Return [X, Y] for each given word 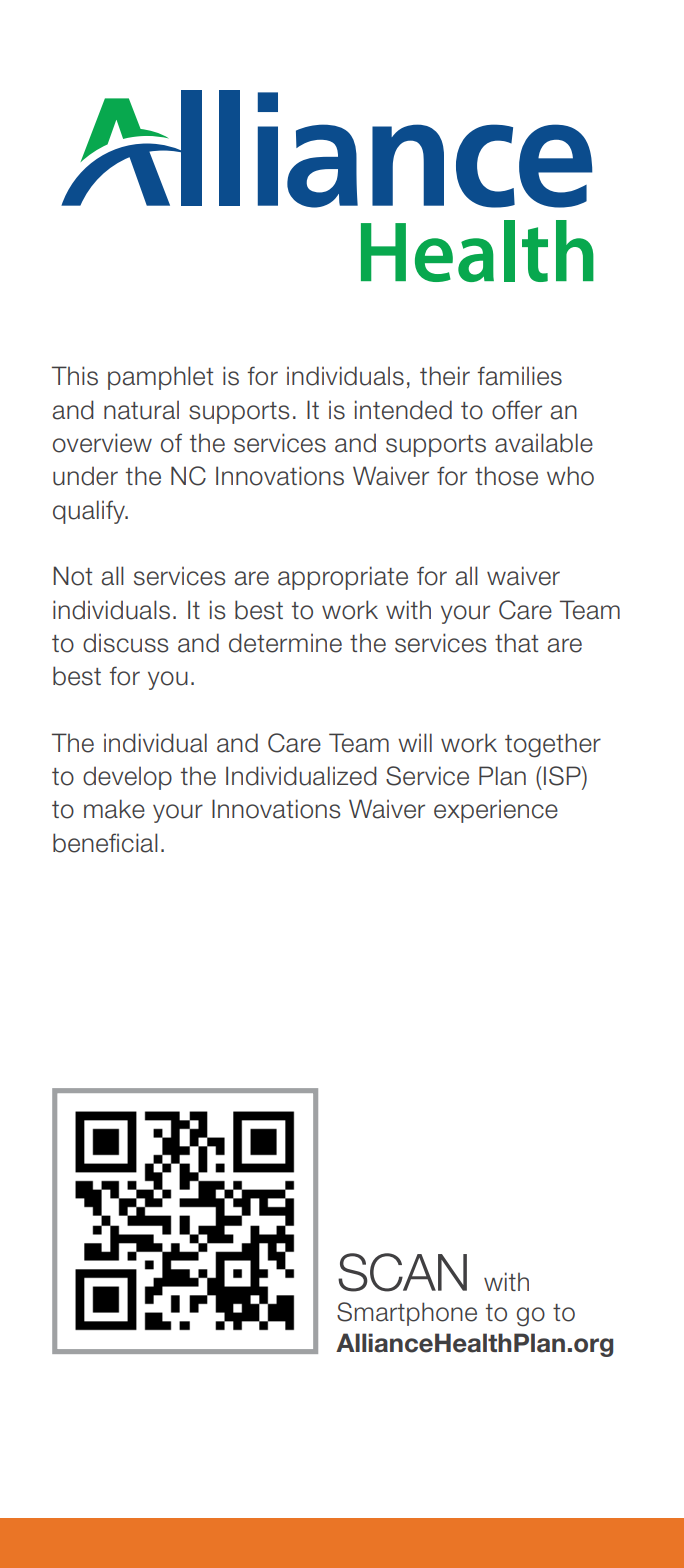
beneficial [105, 843]
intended [403, 410]
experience [496, 811]
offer [517, 410]
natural [141, 410]
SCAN [402, 1272]
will [415, 742]
